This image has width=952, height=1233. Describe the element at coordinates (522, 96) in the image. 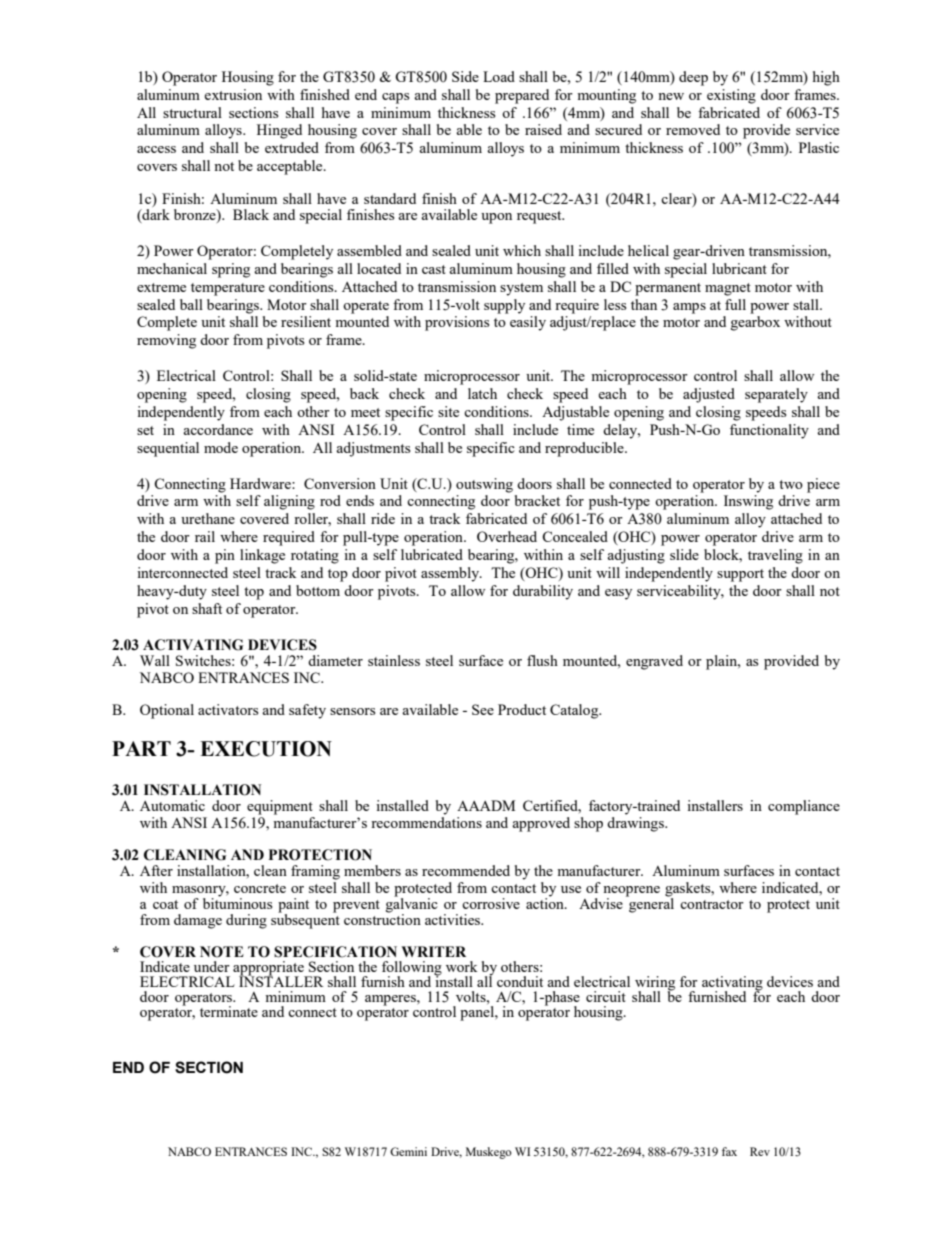

I see `prepared` at that location.
